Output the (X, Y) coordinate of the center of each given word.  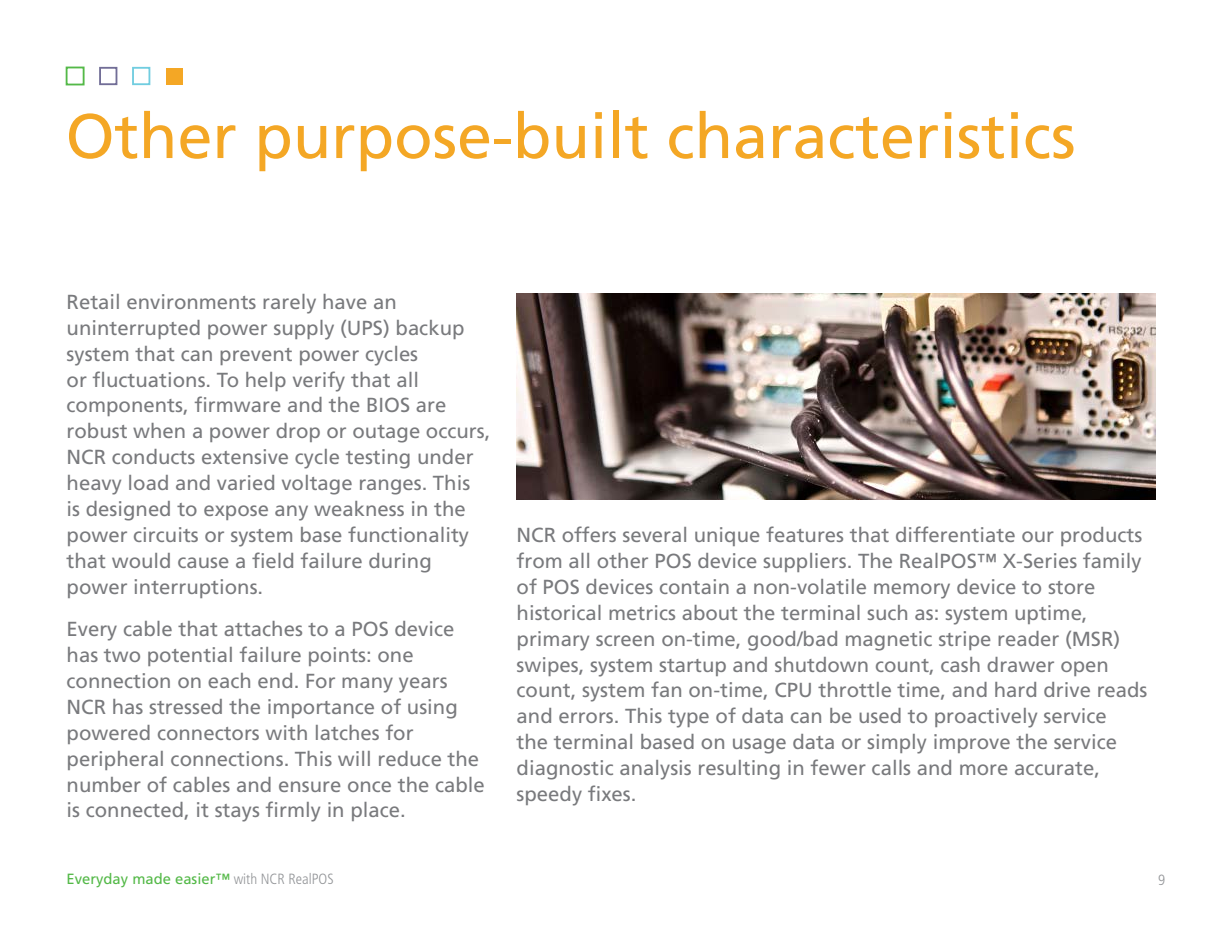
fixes (610, 793)
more (984, 769)
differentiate (955, 534)
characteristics (871, 135)
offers (589, 534)
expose (236, 512)
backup (430, 329)
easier (196, 878)
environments (191, 301)
